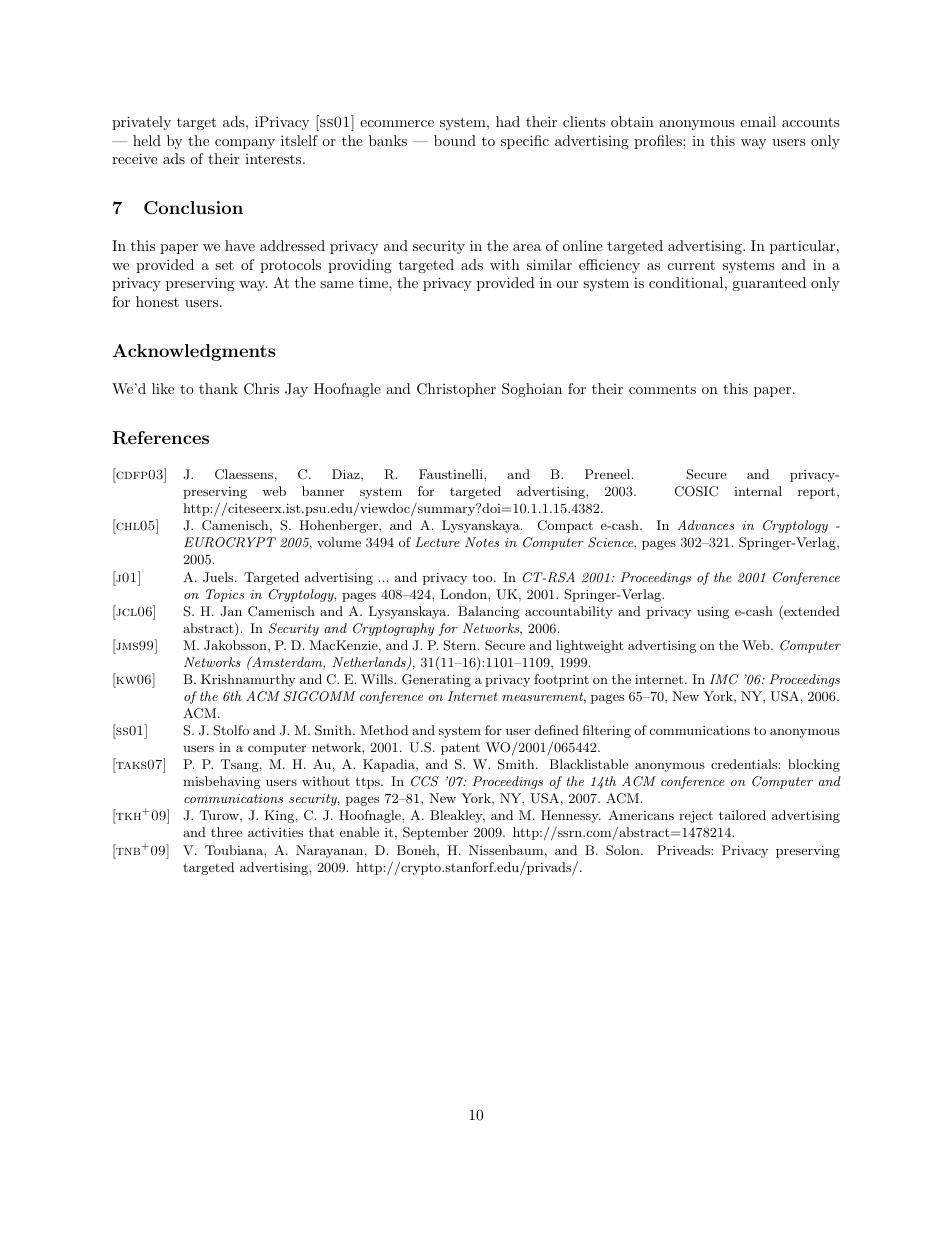 This document has height=1233, width=952. What do you see at coordinates (226, 832) in the document?
I see `three` at bounding box center [226, 832].
